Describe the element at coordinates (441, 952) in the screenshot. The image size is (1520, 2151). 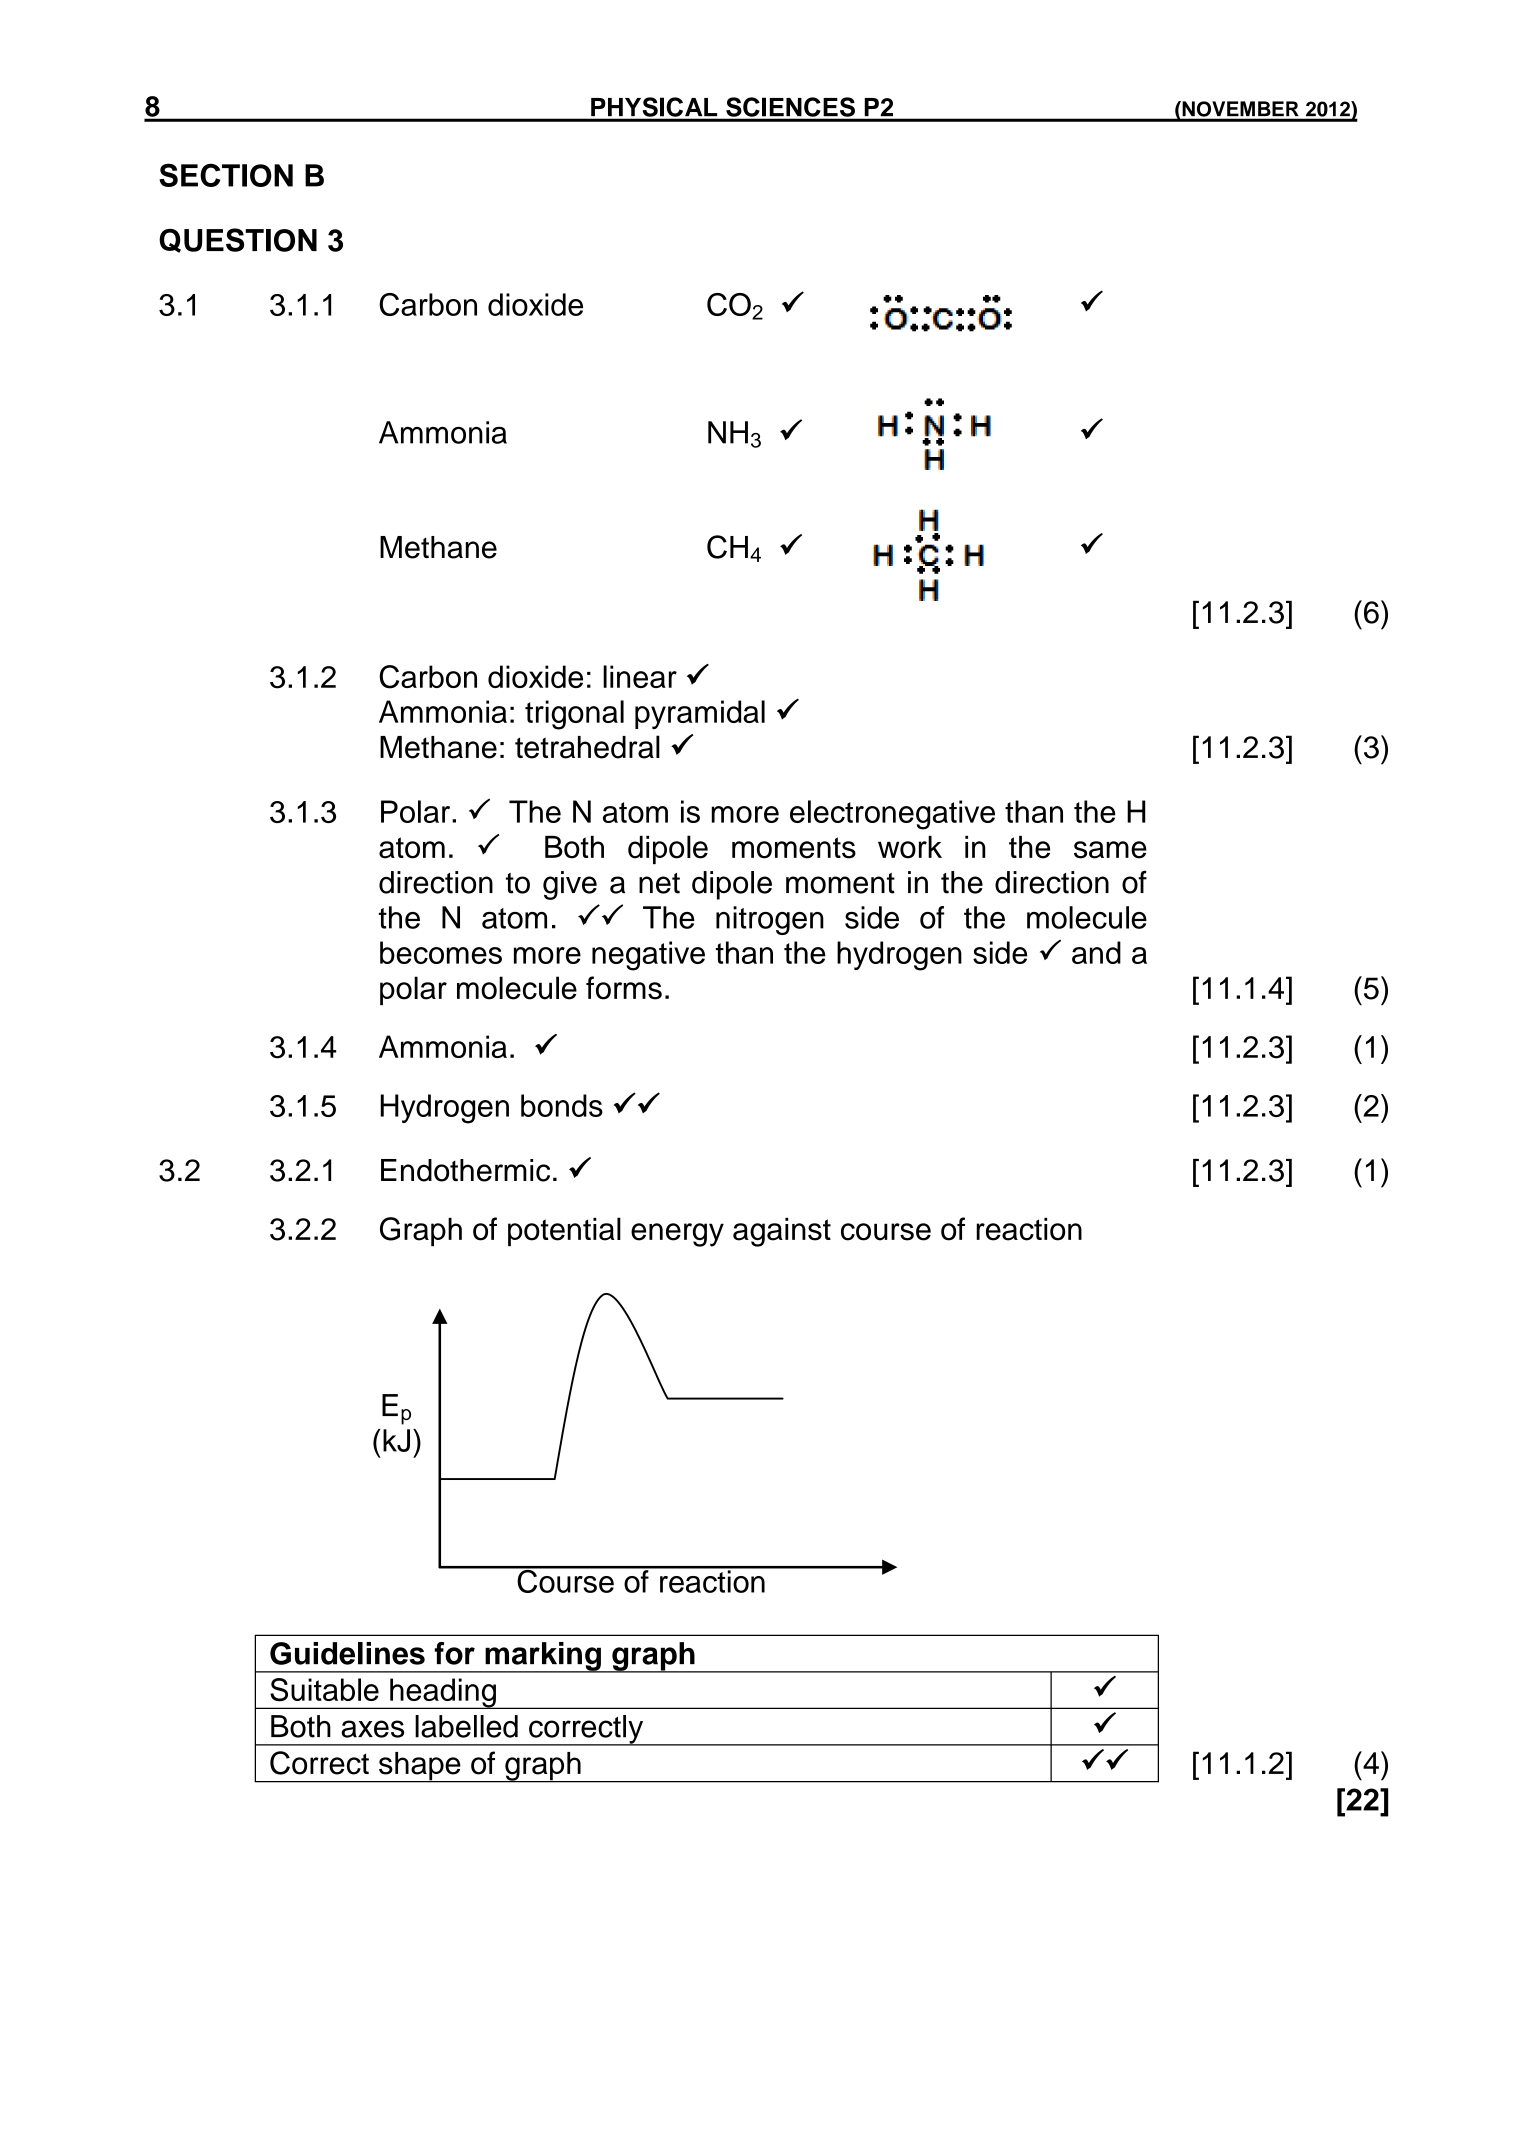
I see `becomes` at that location.
